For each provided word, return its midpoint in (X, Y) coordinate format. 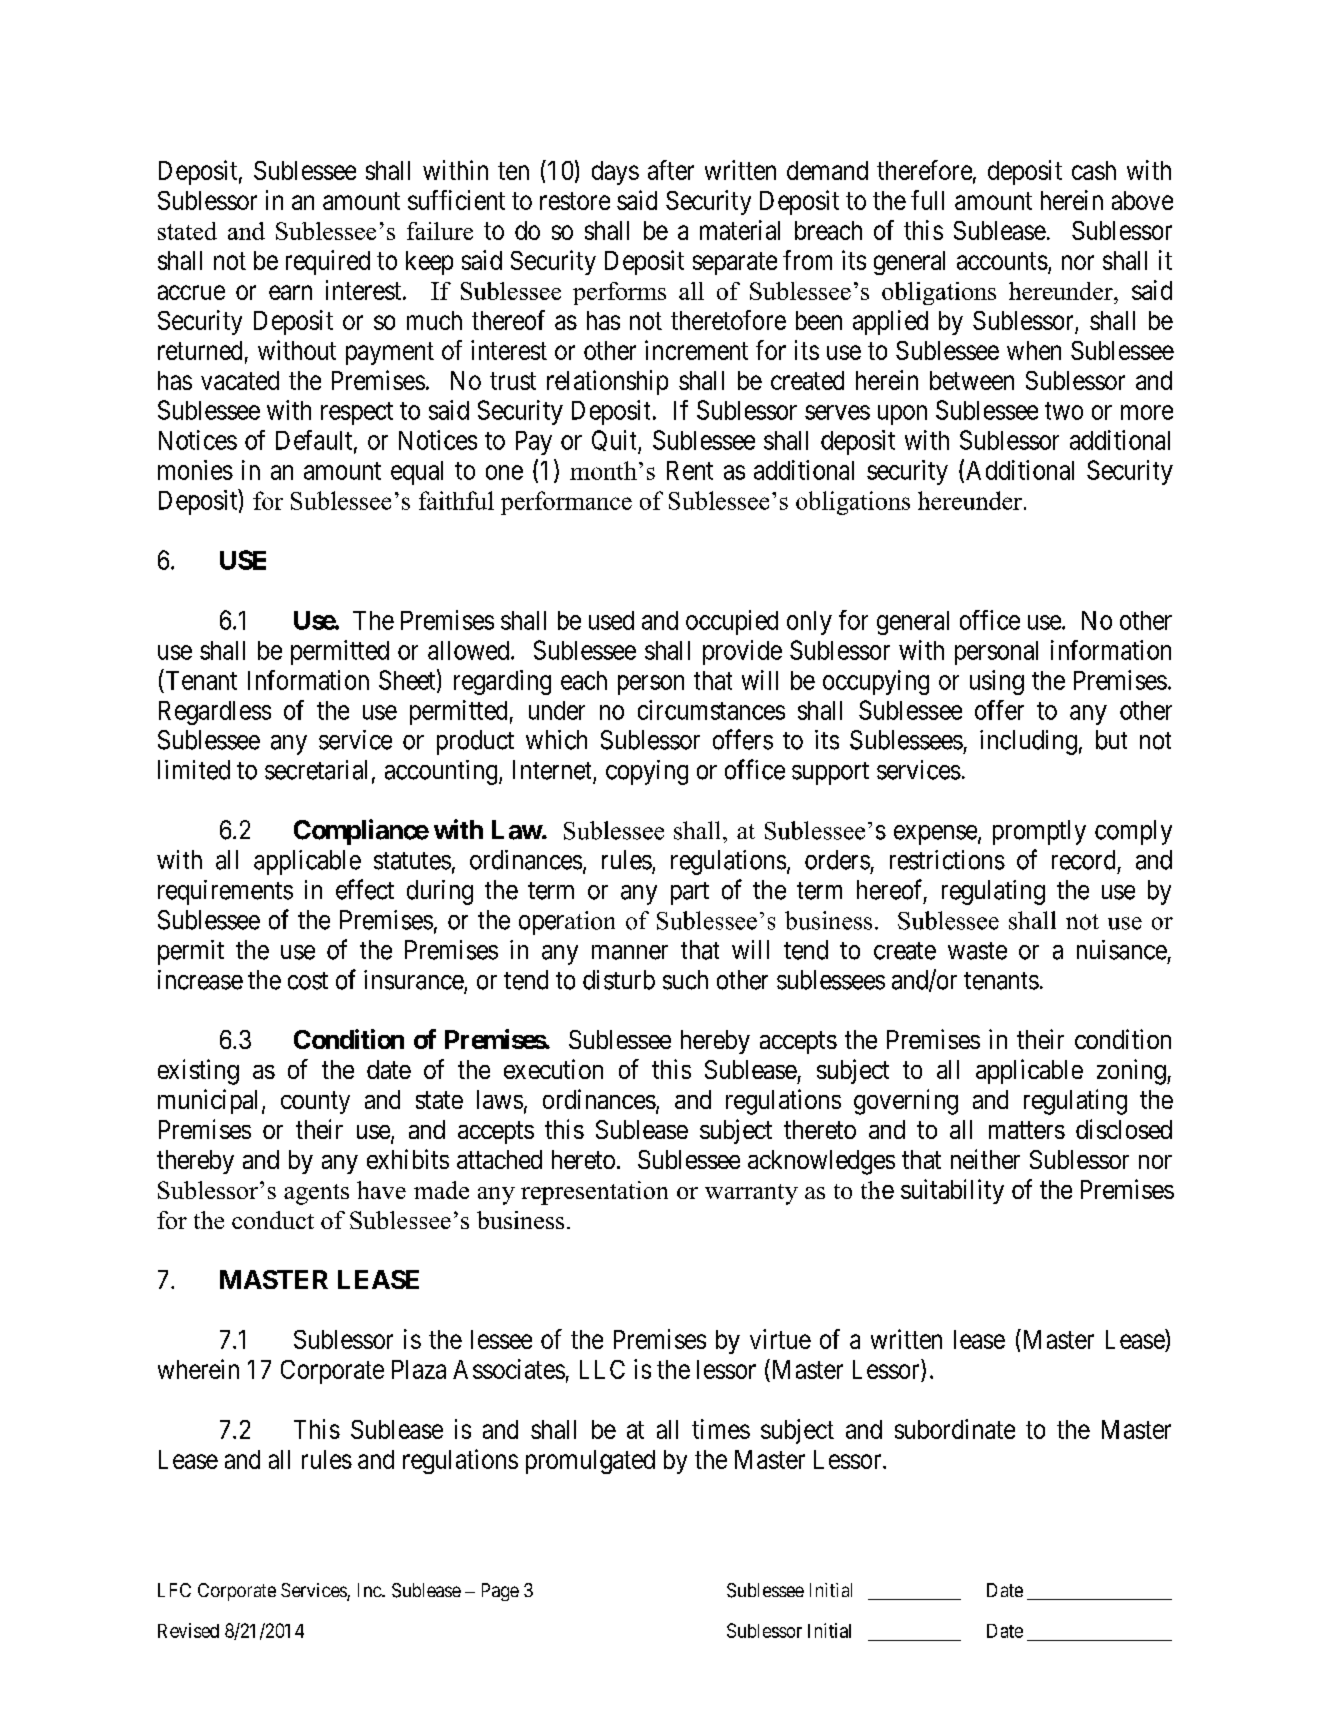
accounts (1002, 261)
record (1083, 860)
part (690, 893)
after (671, 170)
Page (500, 1592)
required (328, 262)
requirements (225, 892)
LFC (174, 1590)
